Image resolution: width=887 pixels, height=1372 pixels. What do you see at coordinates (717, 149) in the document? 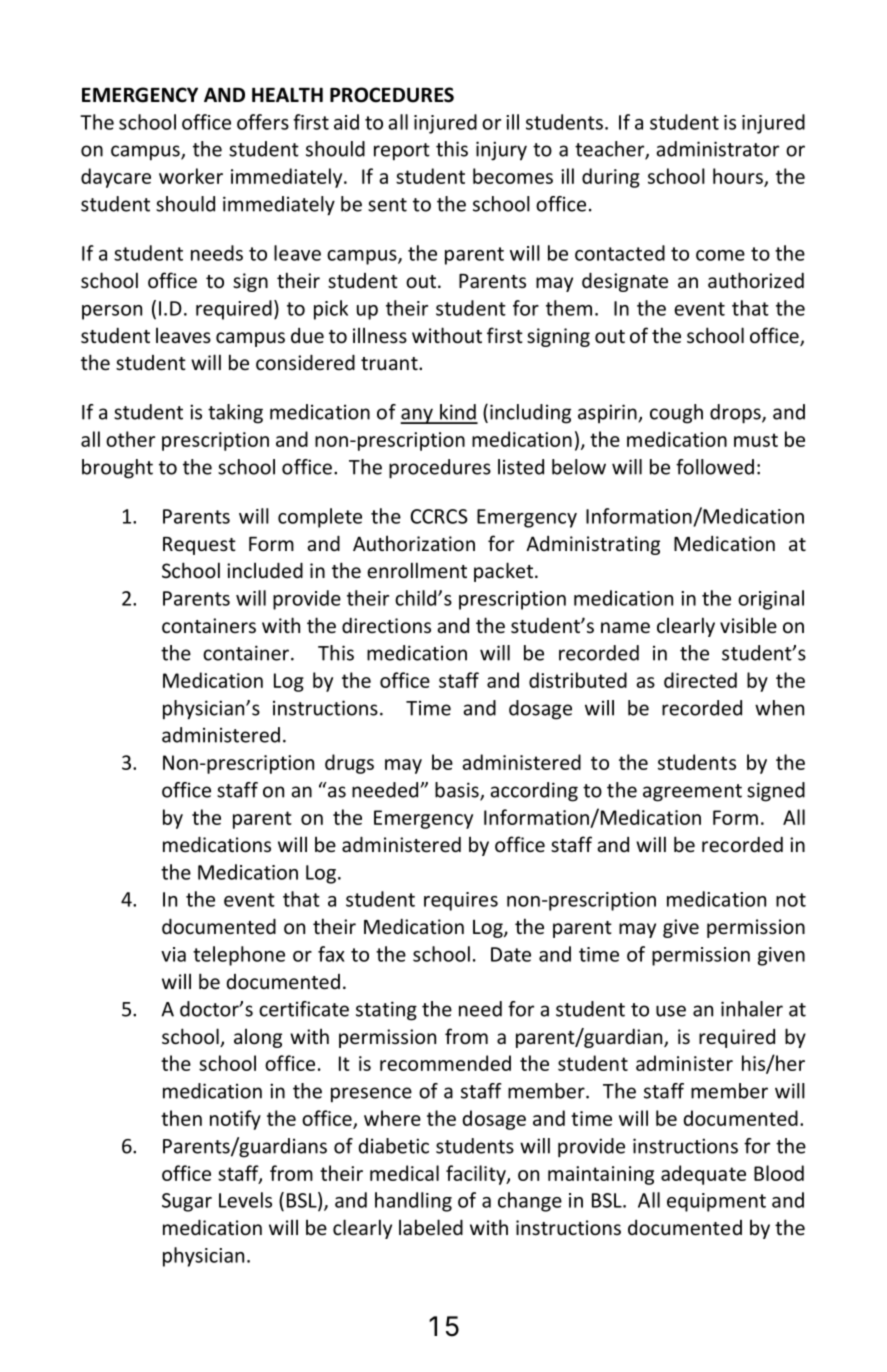
I see `administrator` at bounding box center [717, 149].
